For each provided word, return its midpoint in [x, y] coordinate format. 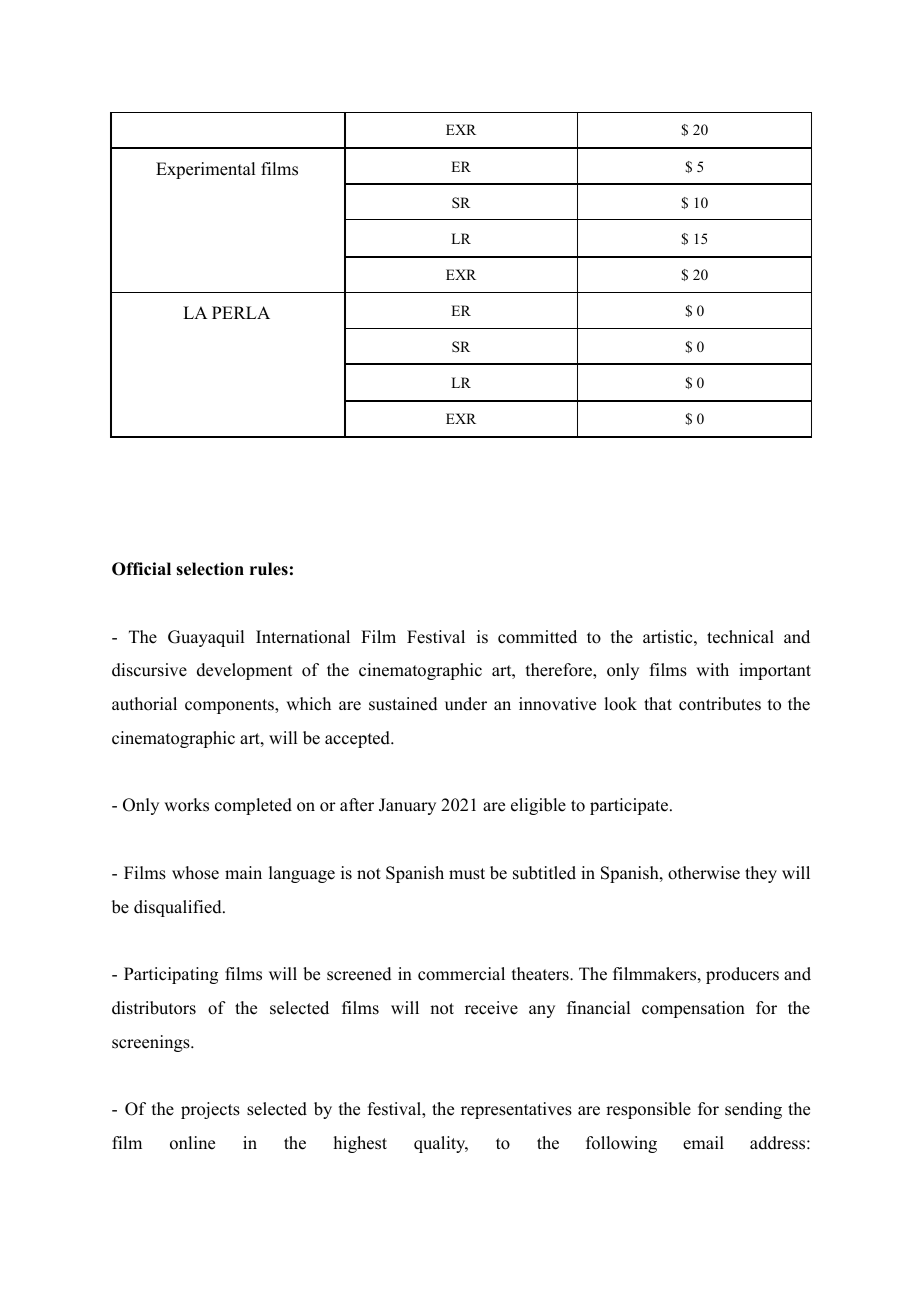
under [466, 704]
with [712, 669]
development [244, 671]
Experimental [205, 170]
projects [210, 1110]
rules [269, 569]
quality [441, 1144]
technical [740, 637]
